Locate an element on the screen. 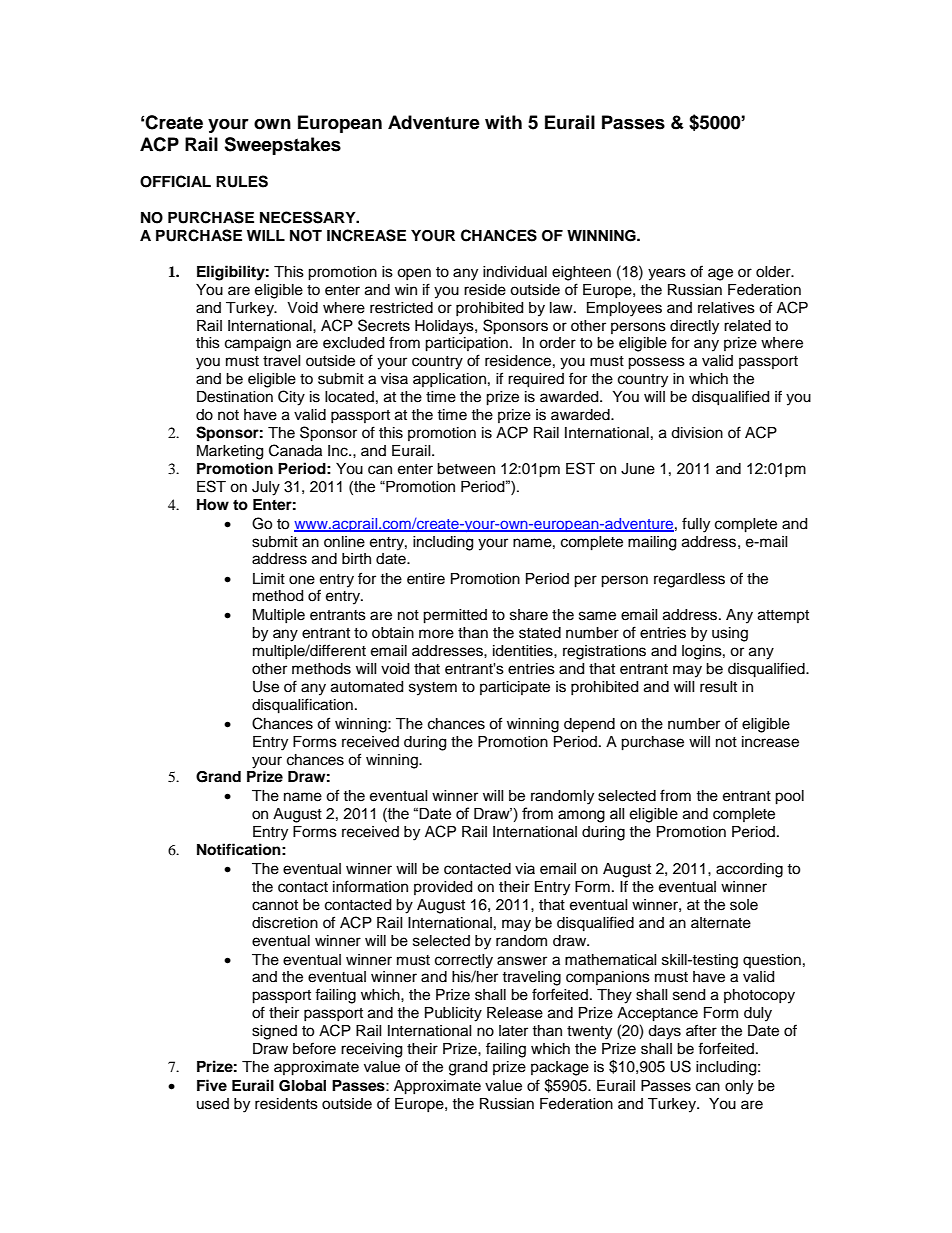 Image resolution: width=952 pixels, height=1233 pixels. Sweepstakes is located at coordinates (282, 146).
